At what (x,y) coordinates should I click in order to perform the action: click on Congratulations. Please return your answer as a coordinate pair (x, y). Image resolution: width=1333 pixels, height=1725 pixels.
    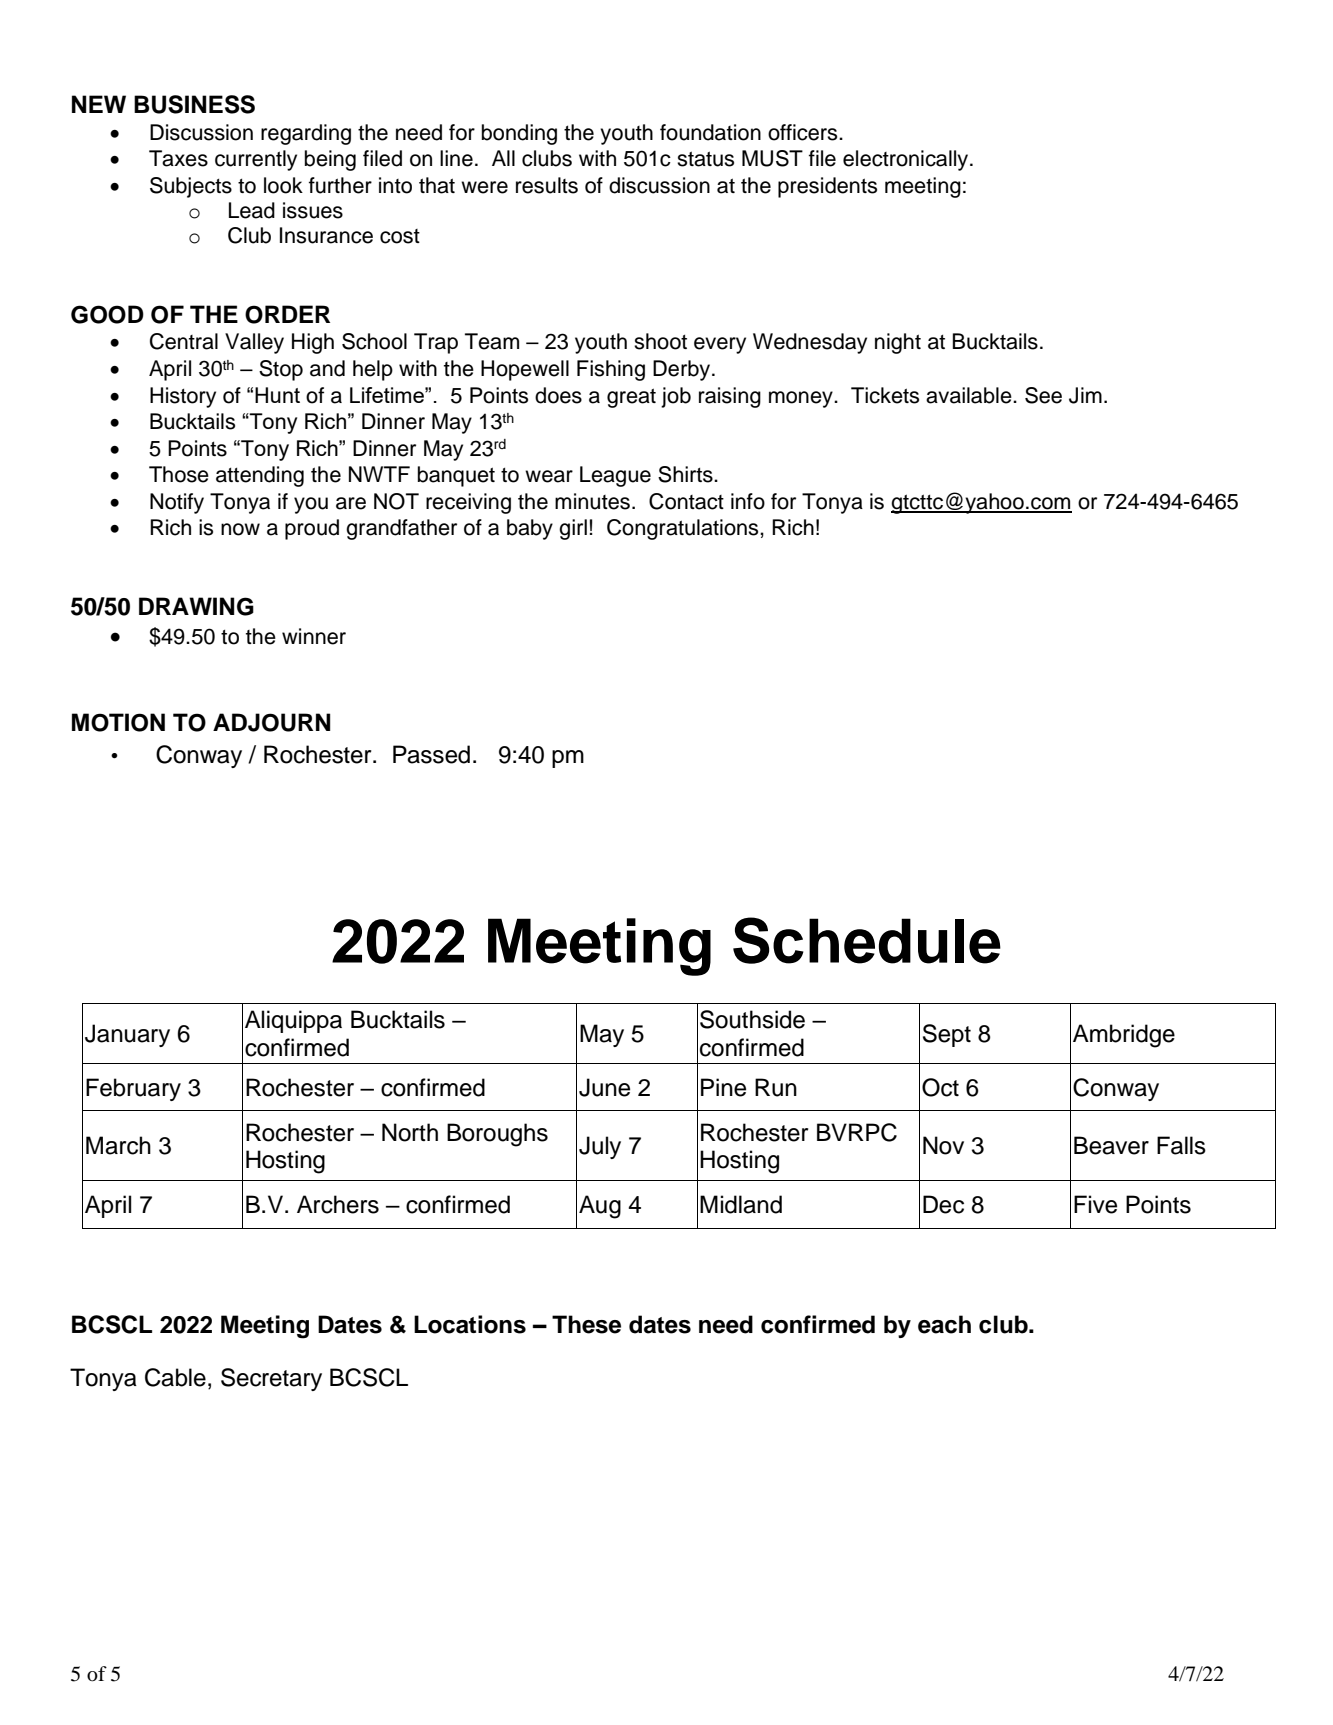
    Looking at the image, I should click on (684, 529).
